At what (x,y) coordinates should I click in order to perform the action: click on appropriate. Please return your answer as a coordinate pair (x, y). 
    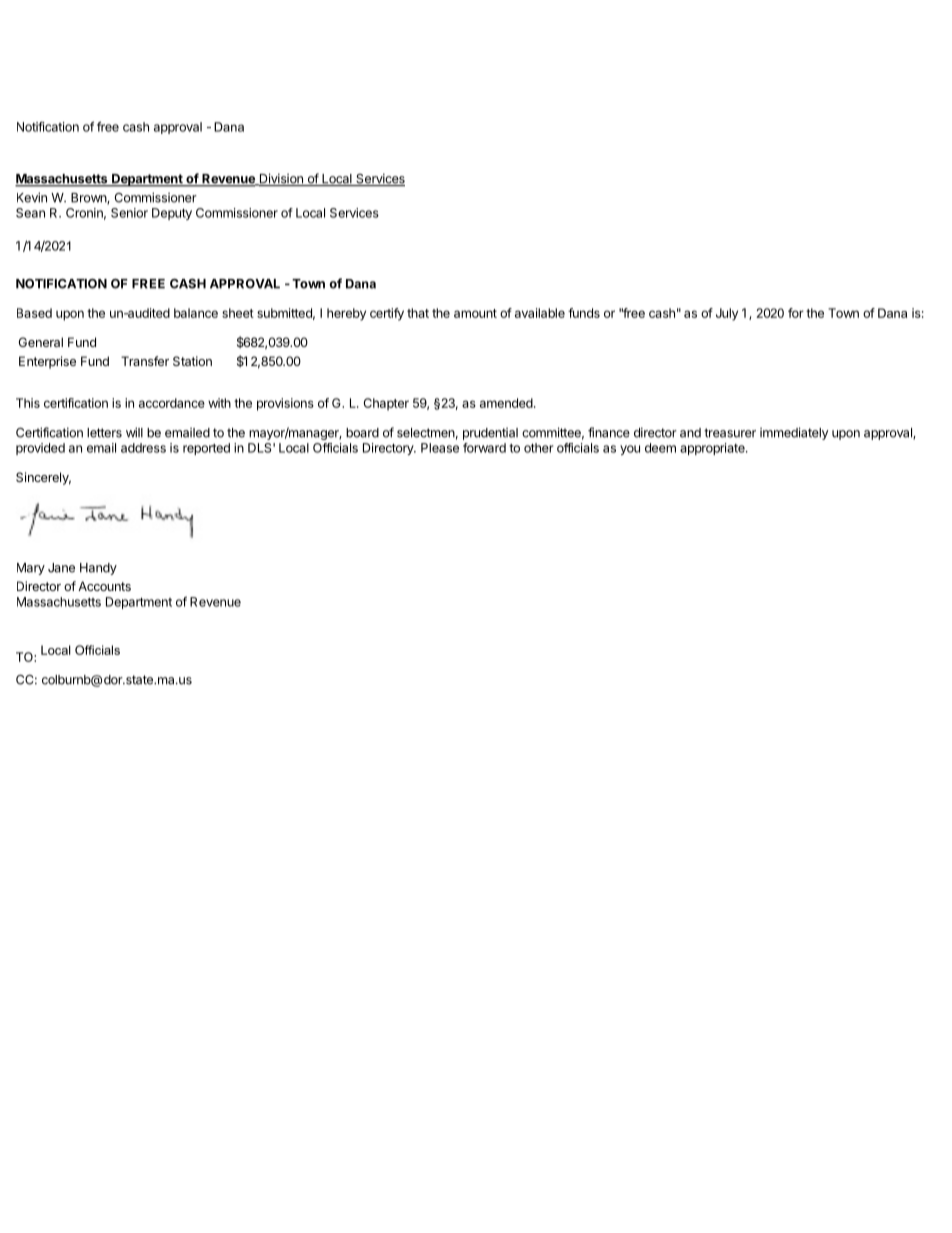
    Looking at the image, I should click on (713, 449).
